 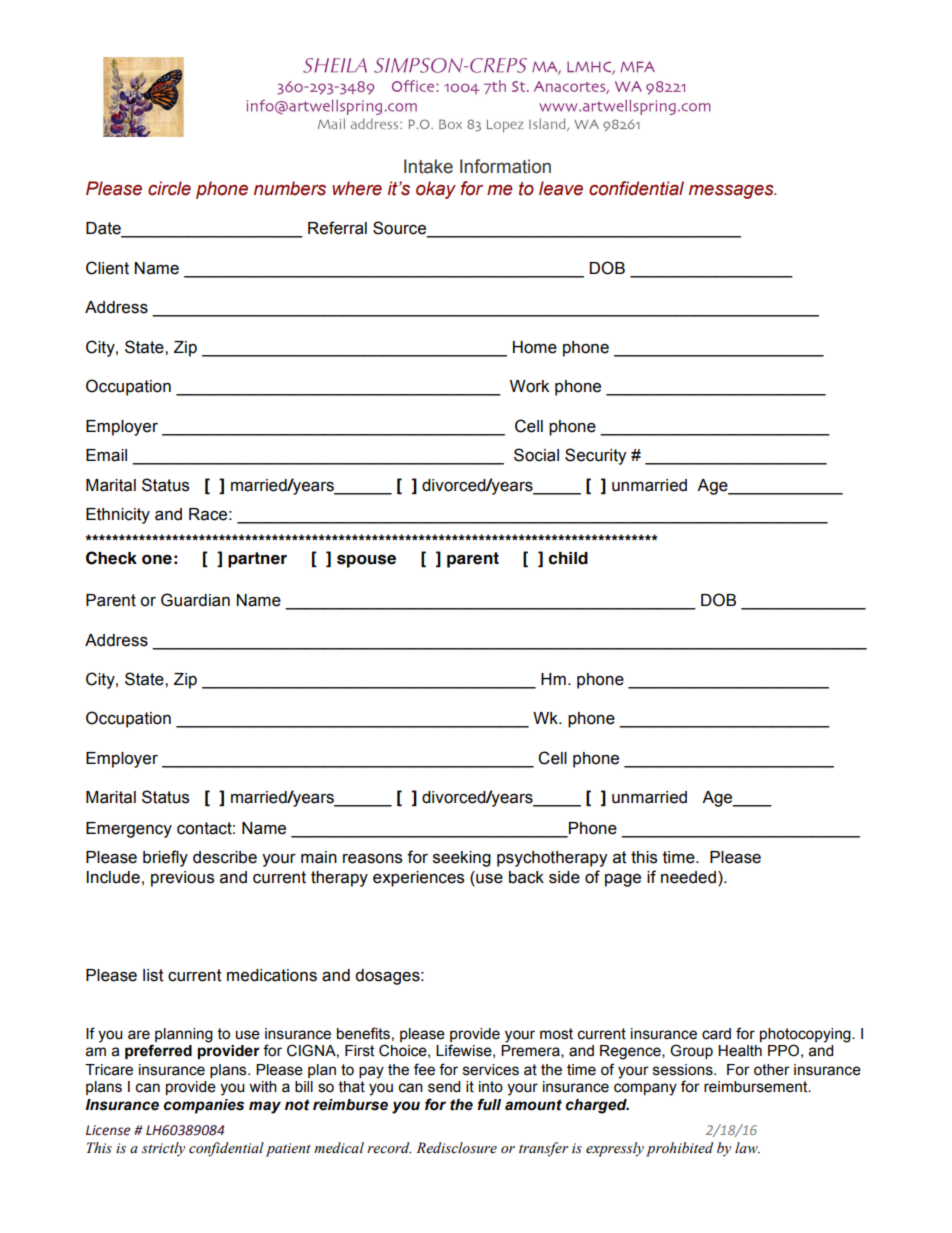 I want to click on previous, so click(x=182, y=879).
